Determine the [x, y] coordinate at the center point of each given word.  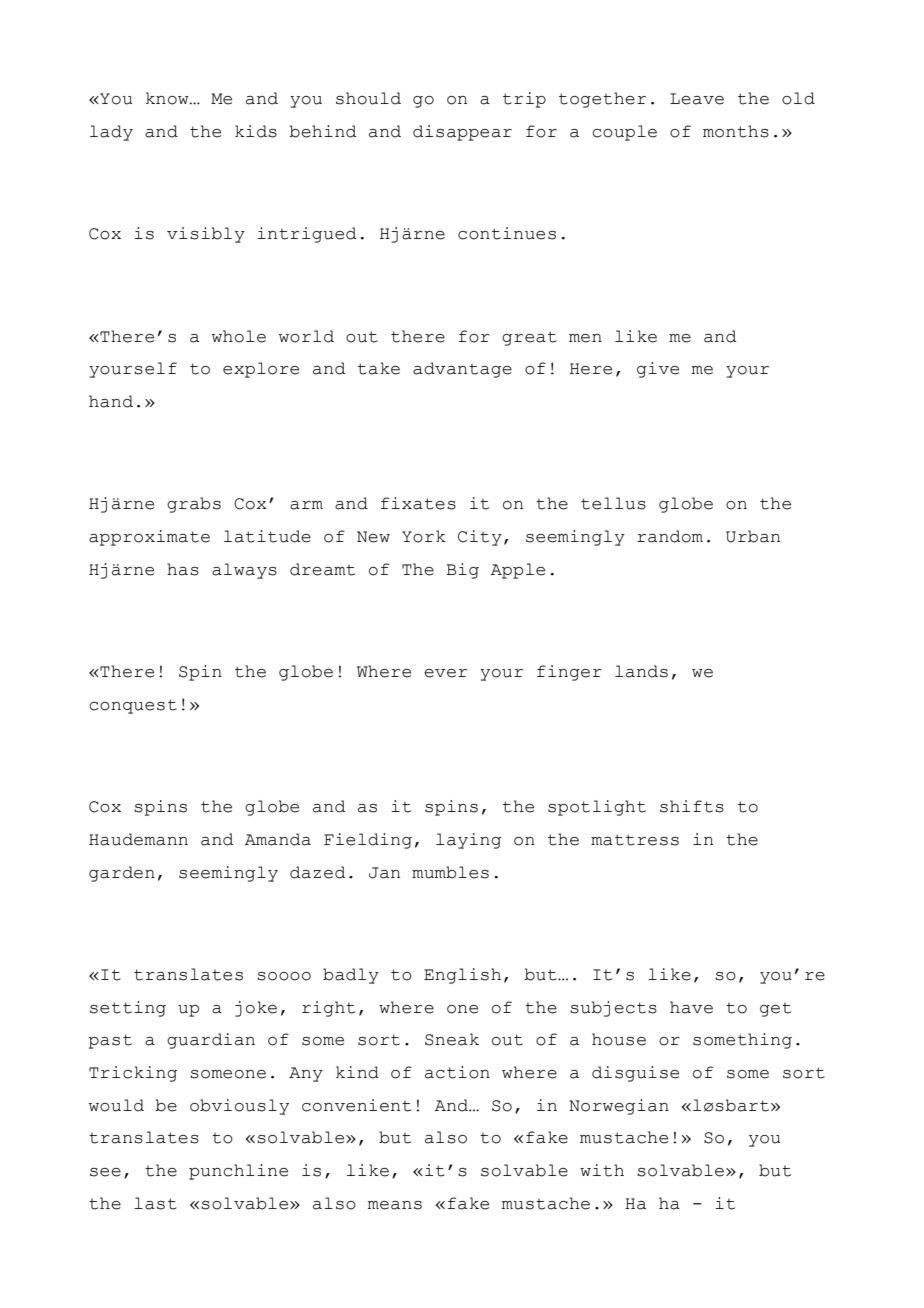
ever [445, 673]
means [395, 1205]
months [736, 131]
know [168, 98]
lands [641, 671]
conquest [133, 706]
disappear [462, 133]
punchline [238, 1172]
